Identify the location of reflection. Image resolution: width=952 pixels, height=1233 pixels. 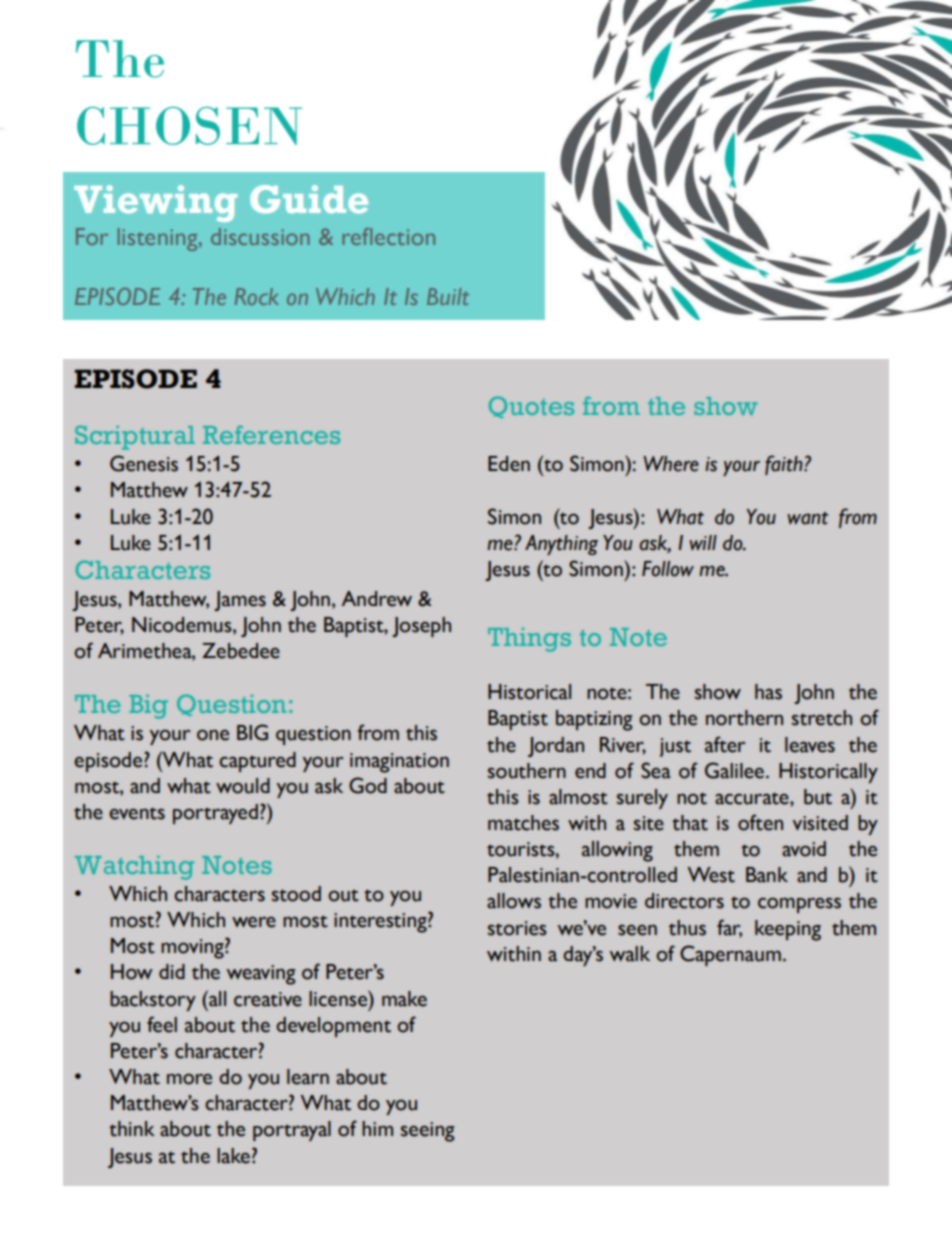
(388, 236).
